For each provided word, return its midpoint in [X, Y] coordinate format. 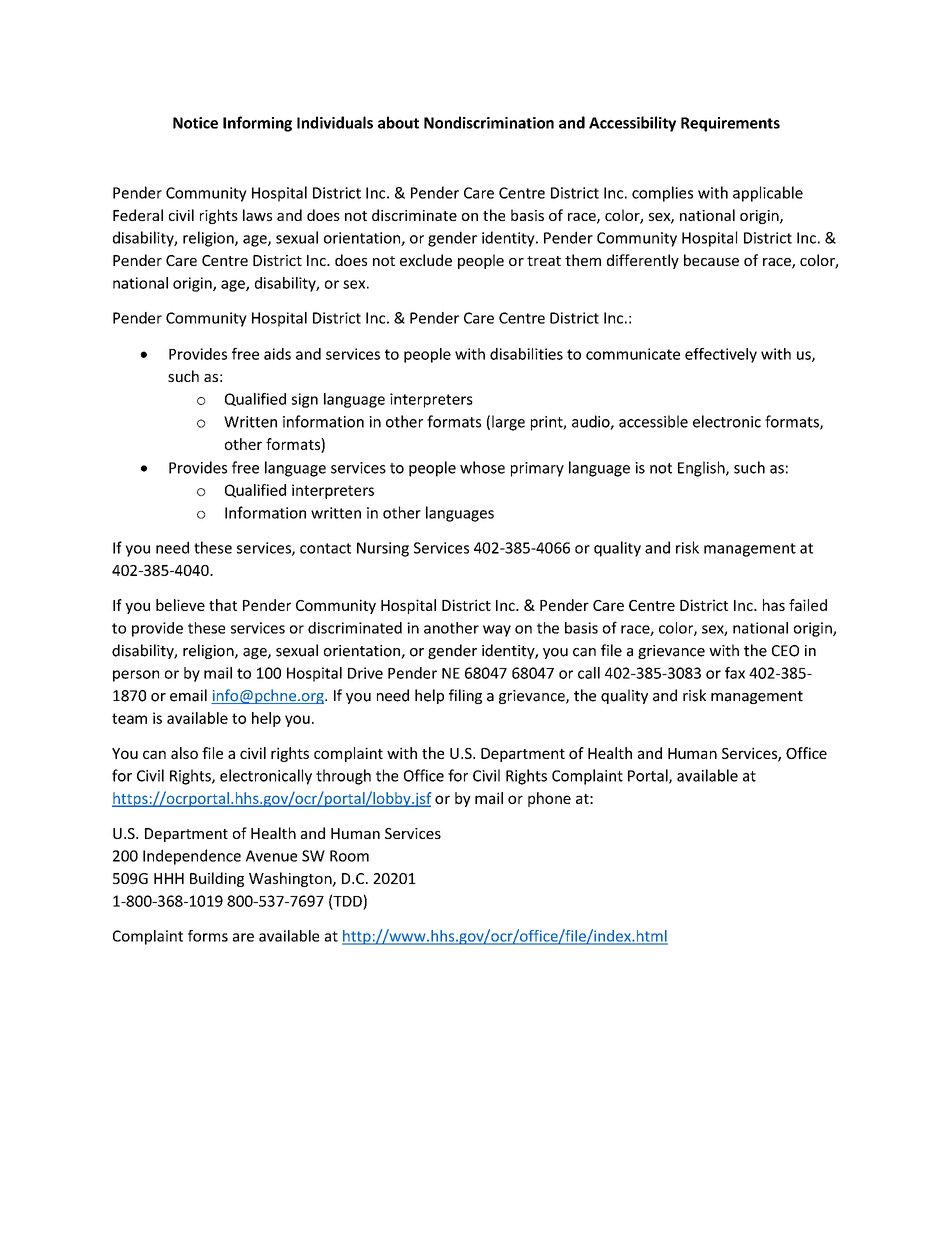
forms [208, 936]
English [702, 469]
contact [325, 548]
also [184, 753]
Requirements [730, 124]
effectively [721, 355]
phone [549, 799]
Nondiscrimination [489, 122]
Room [349, 856]
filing [465, 696]
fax [735, 673]
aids [277, 354]
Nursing [383, 549]
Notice [195, 123]
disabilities [526, 354]
